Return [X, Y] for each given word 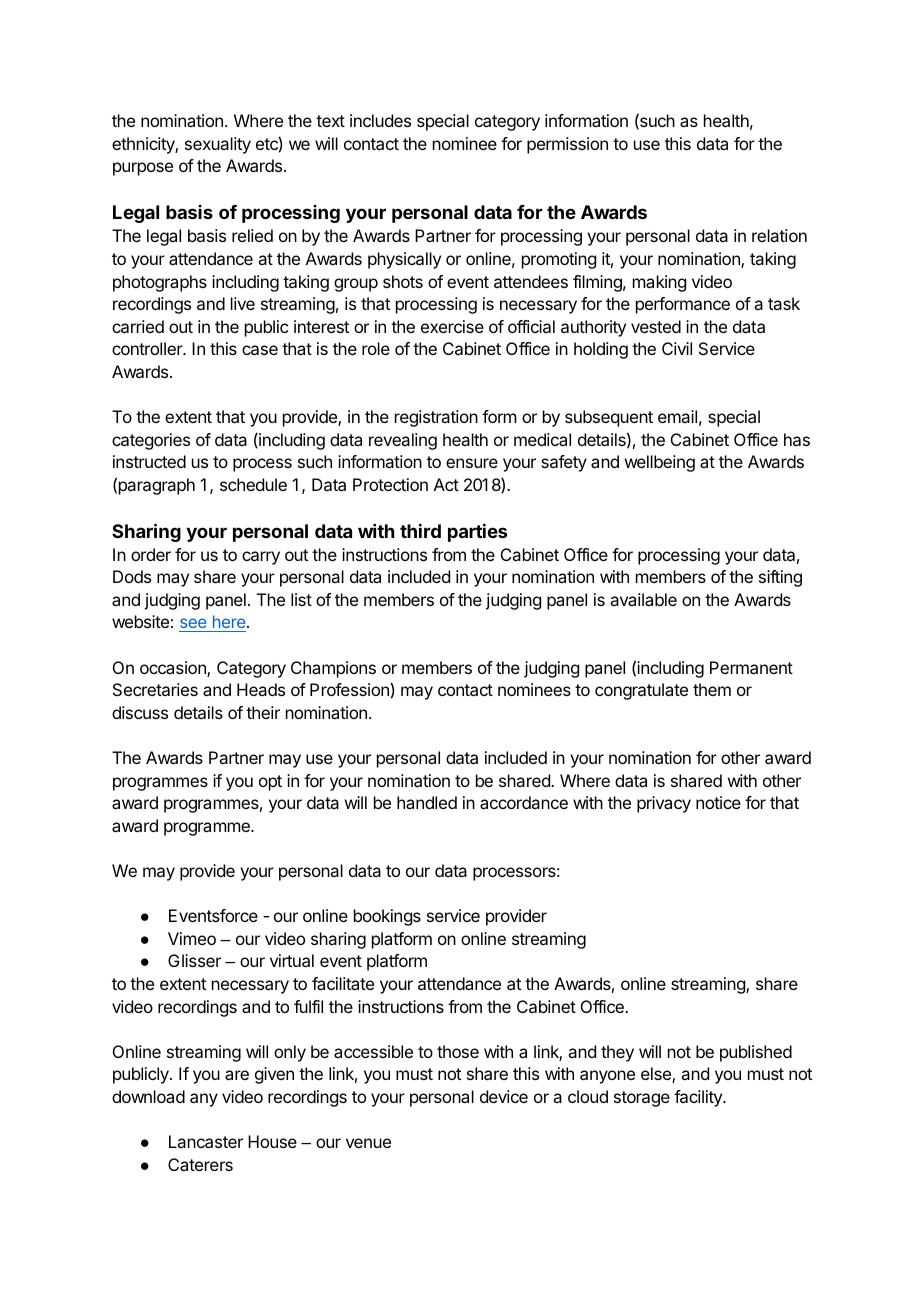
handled [427, 802]
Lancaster [206, 1141]
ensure [472, 463]
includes [380, 120]
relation [779, 235]
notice [718, 802]
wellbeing [660, 463]
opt [270, 783]
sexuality [218, 145]
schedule [253, 484]
